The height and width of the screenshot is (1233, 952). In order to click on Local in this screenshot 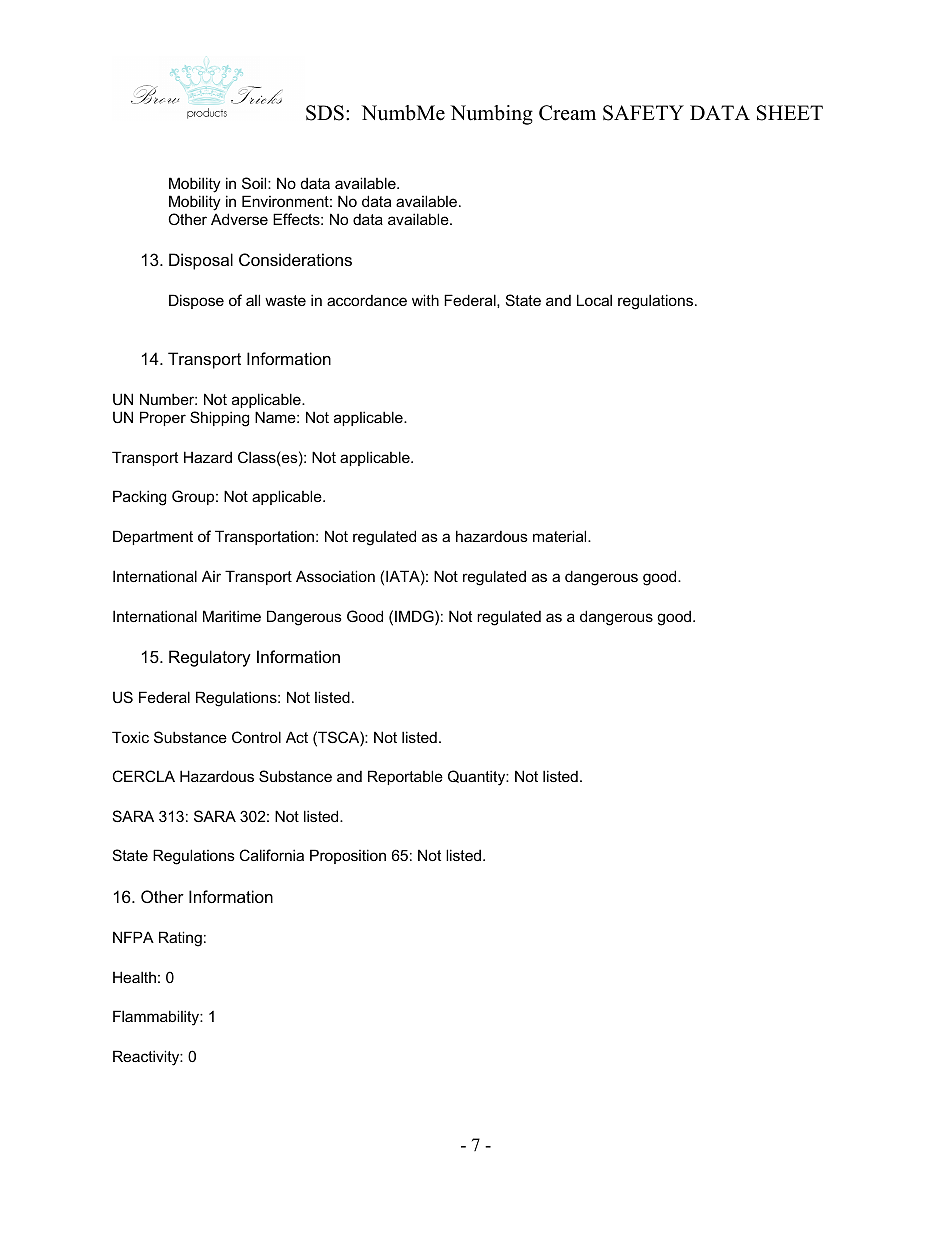, I will do `click(594, 300)`.
